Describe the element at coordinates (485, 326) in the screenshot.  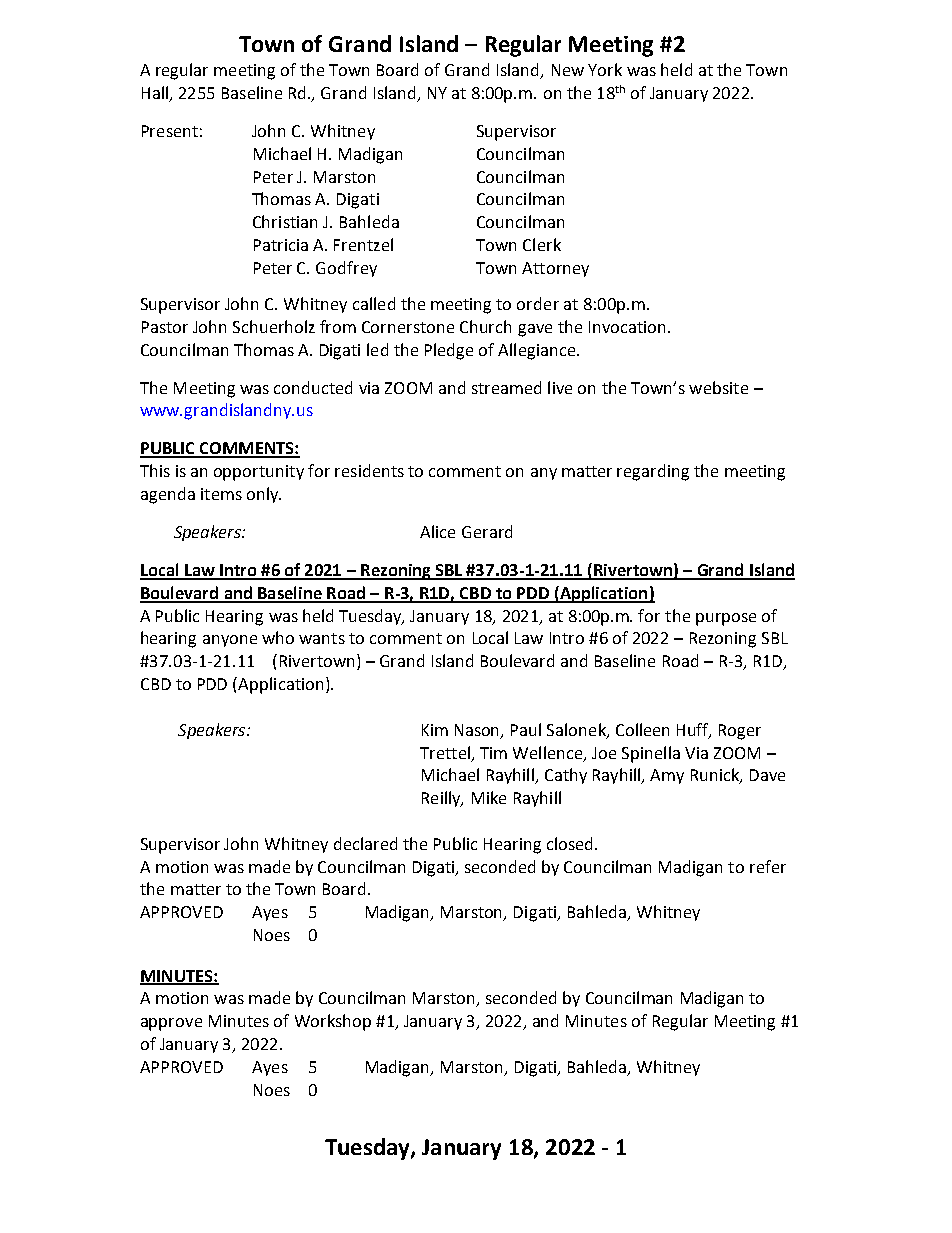
I see `Church` at that location.
